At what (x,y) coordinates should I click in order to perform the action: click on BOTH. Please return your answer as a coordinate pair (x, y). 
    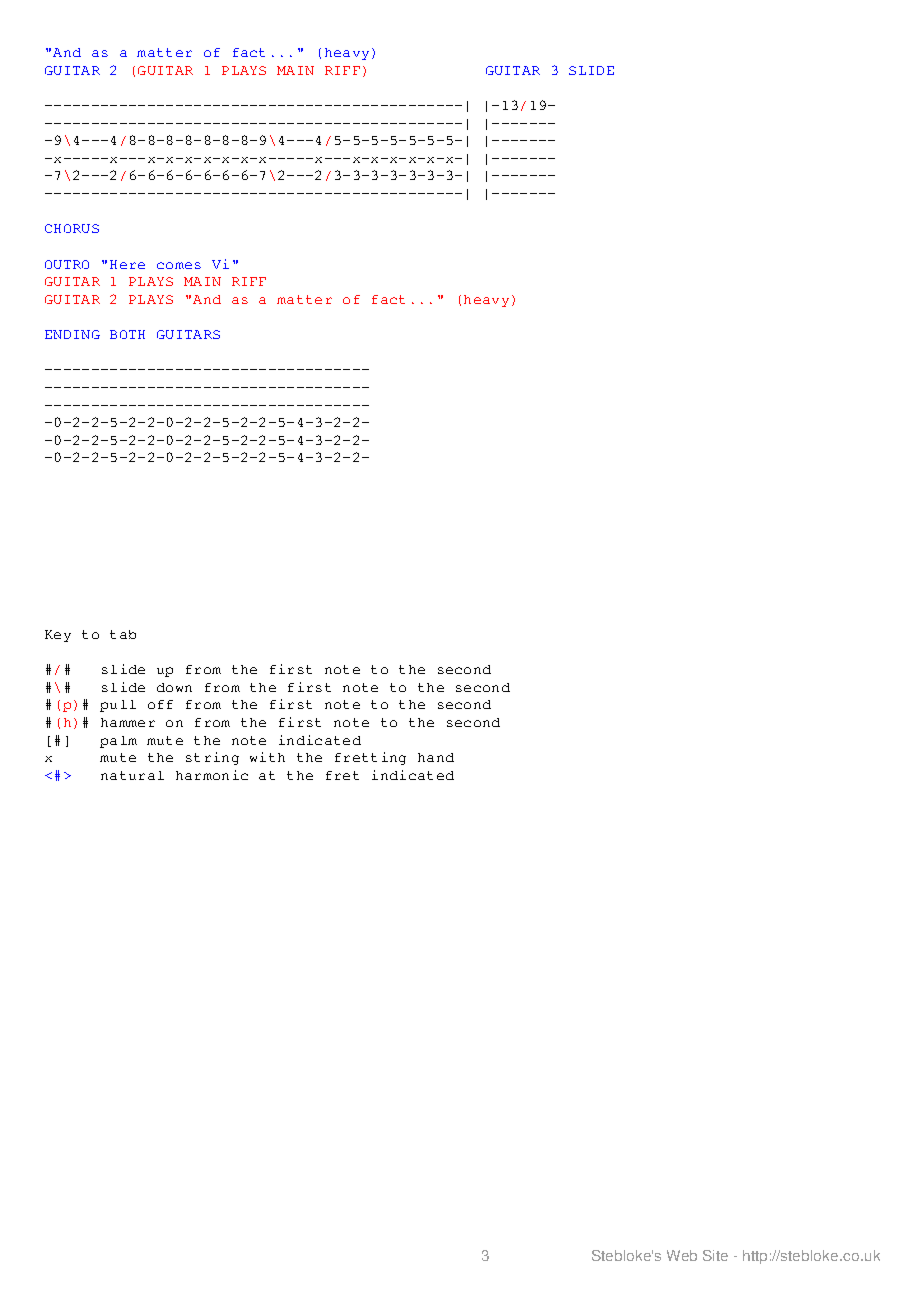
    Looking at the image, I should click on (127, 334).
